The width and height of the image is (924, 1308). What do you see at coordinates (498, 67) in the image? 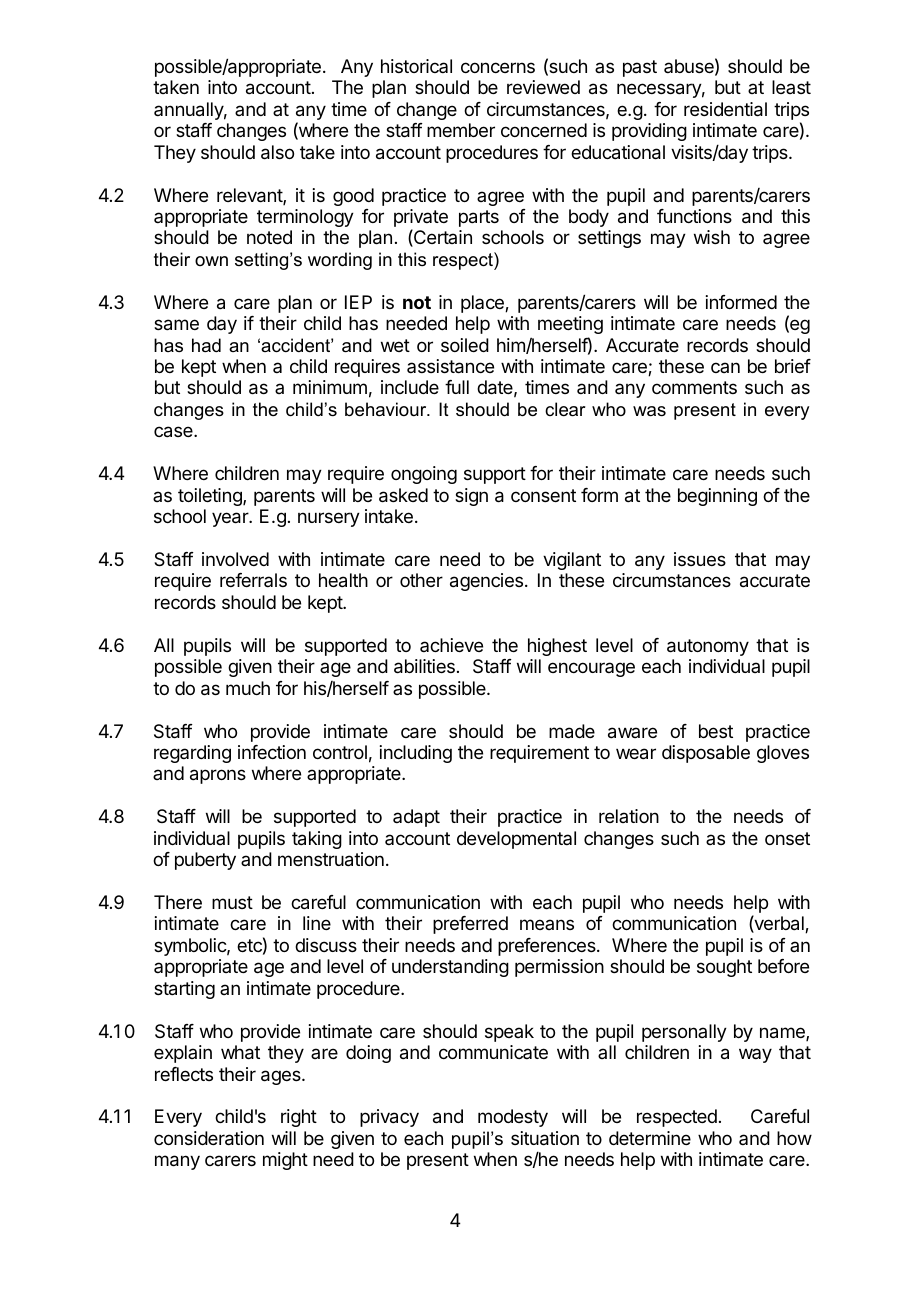
I see `concerns` at bounding box center [498, 67].
